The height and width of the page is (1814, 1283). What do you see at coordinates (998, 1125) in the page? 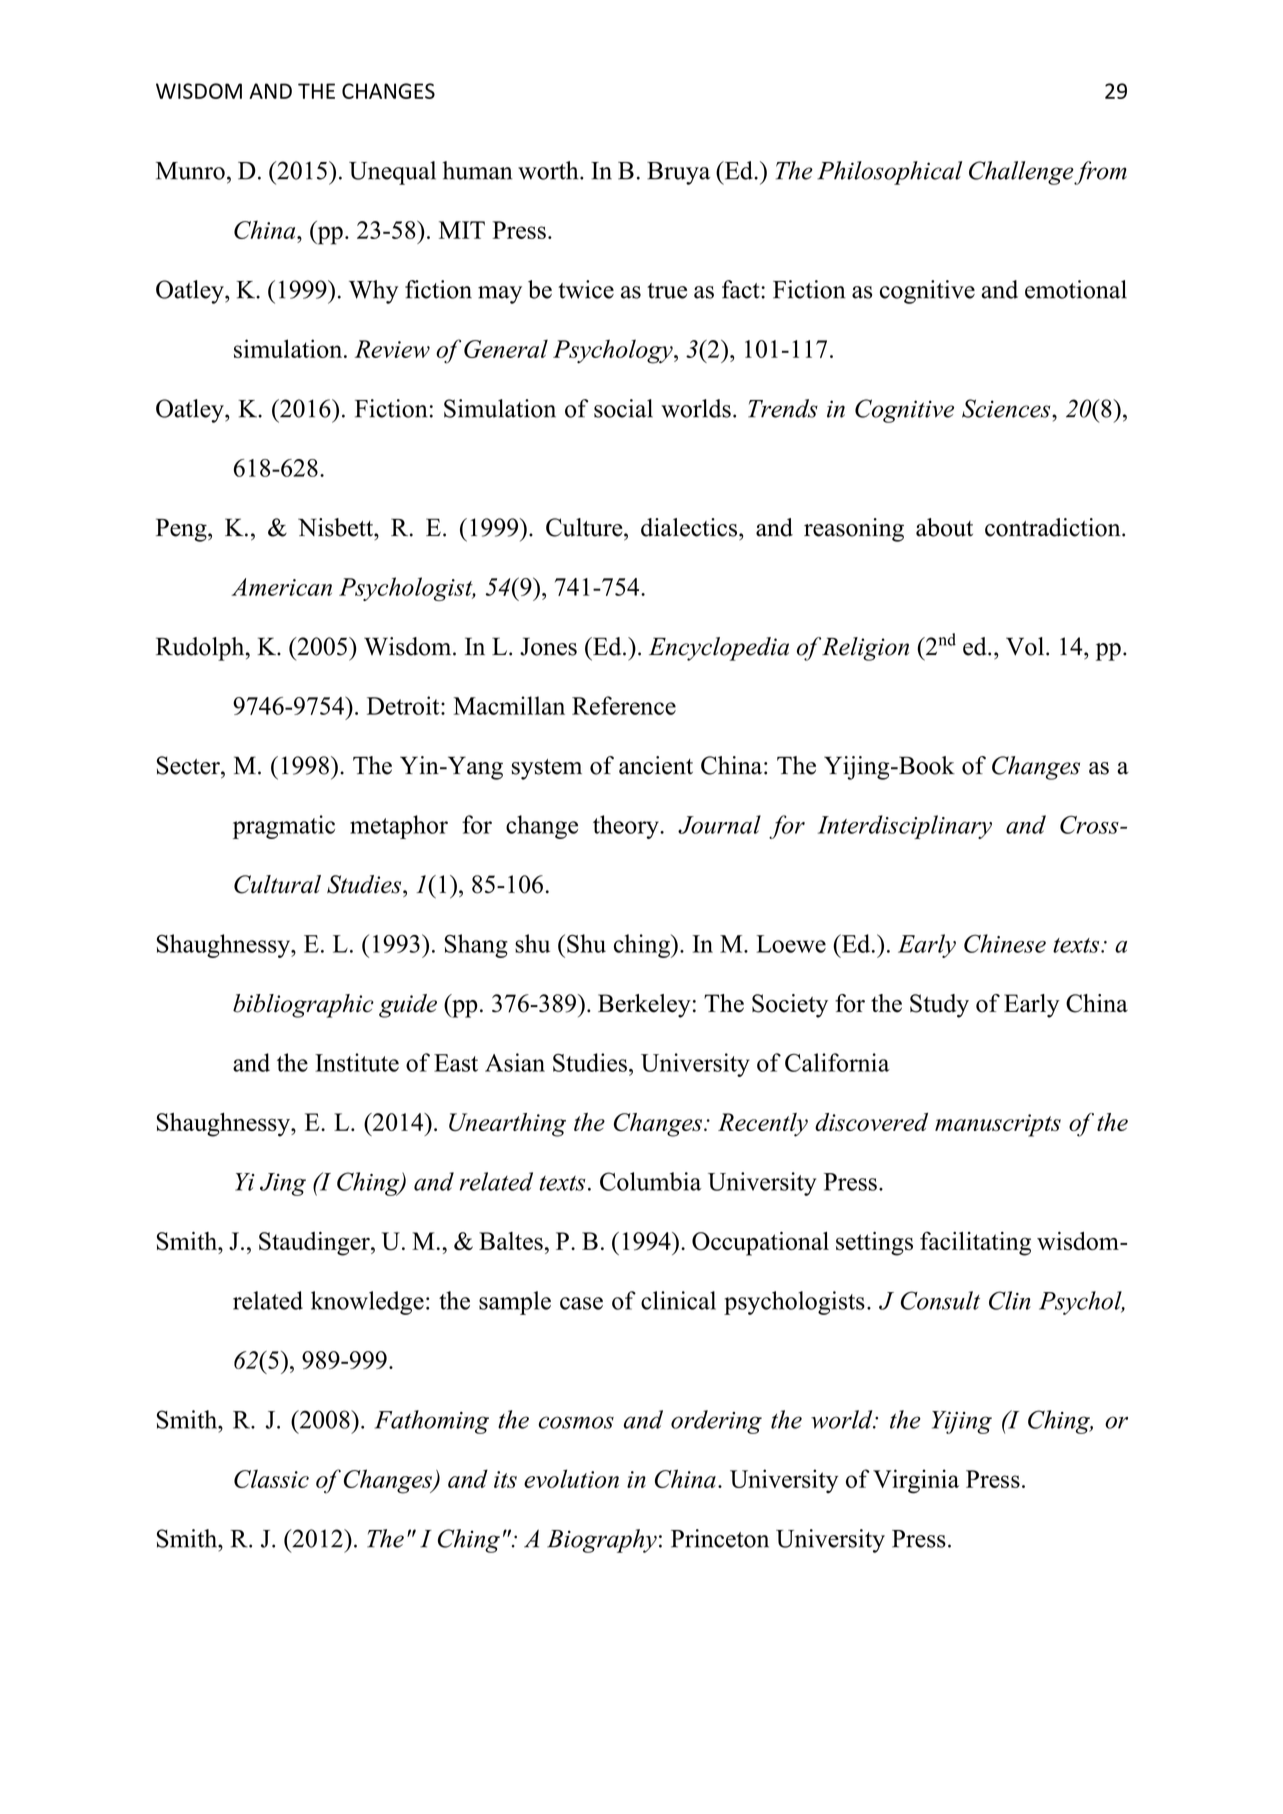
I see `manuscripts` at bounding box center [998, 1125].
